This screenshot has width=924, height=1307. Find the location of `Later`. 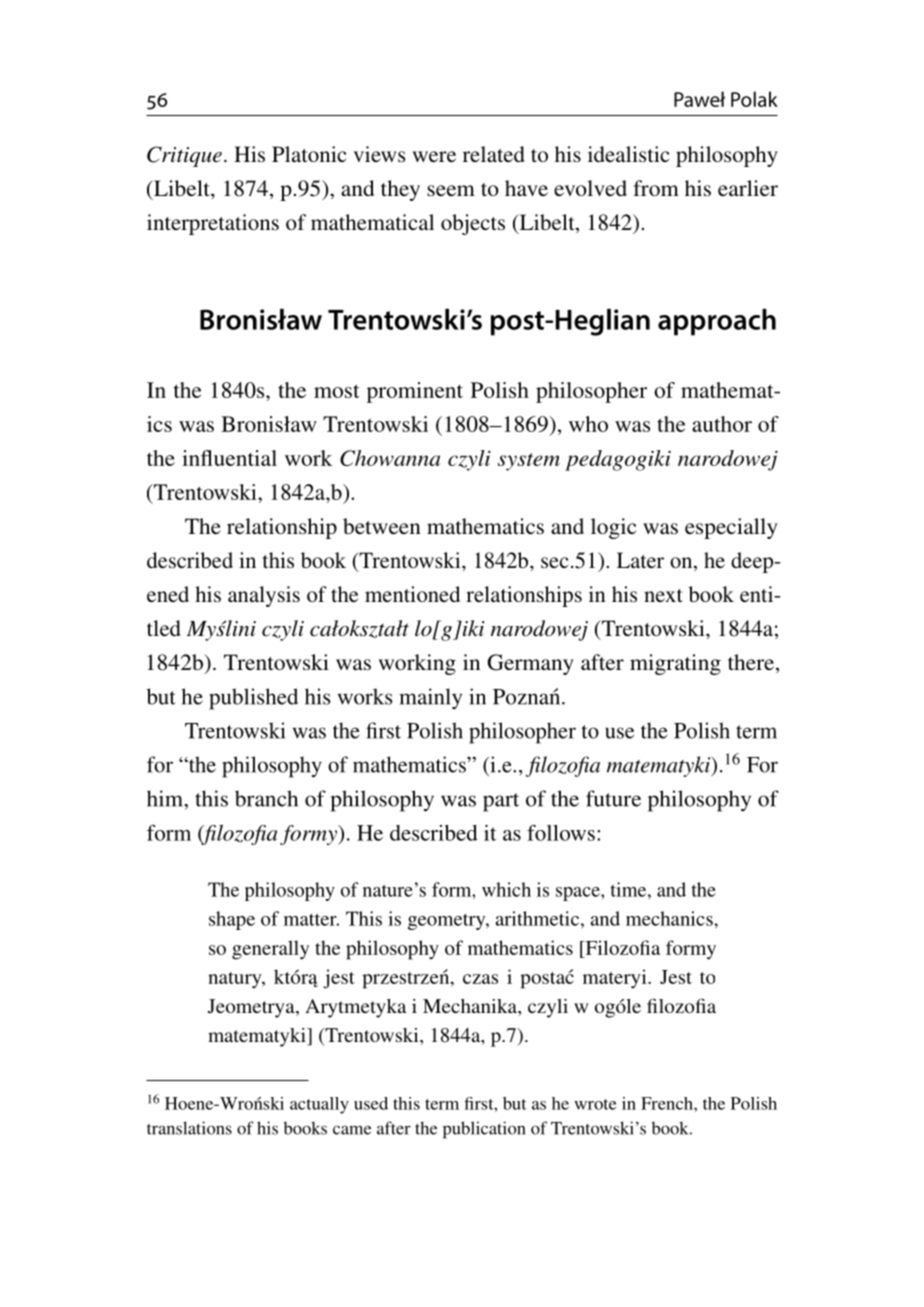

Later is located at coordinates (640, 560).
